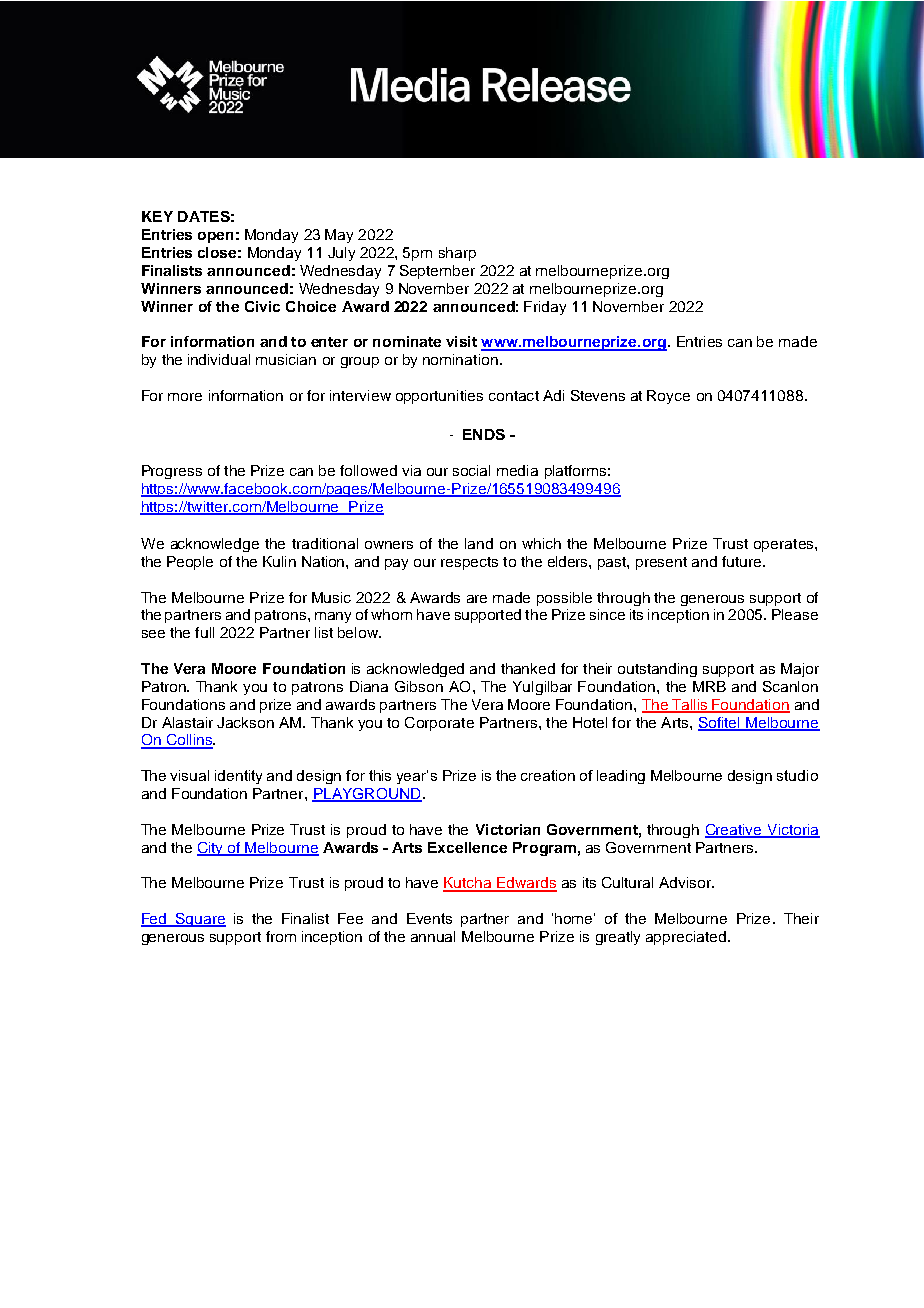 This screenshot has height=1308, width=924. What do you see at coordinates (471, 470) in the screenshot?
I see `social` at bounding box center [471, 470].
